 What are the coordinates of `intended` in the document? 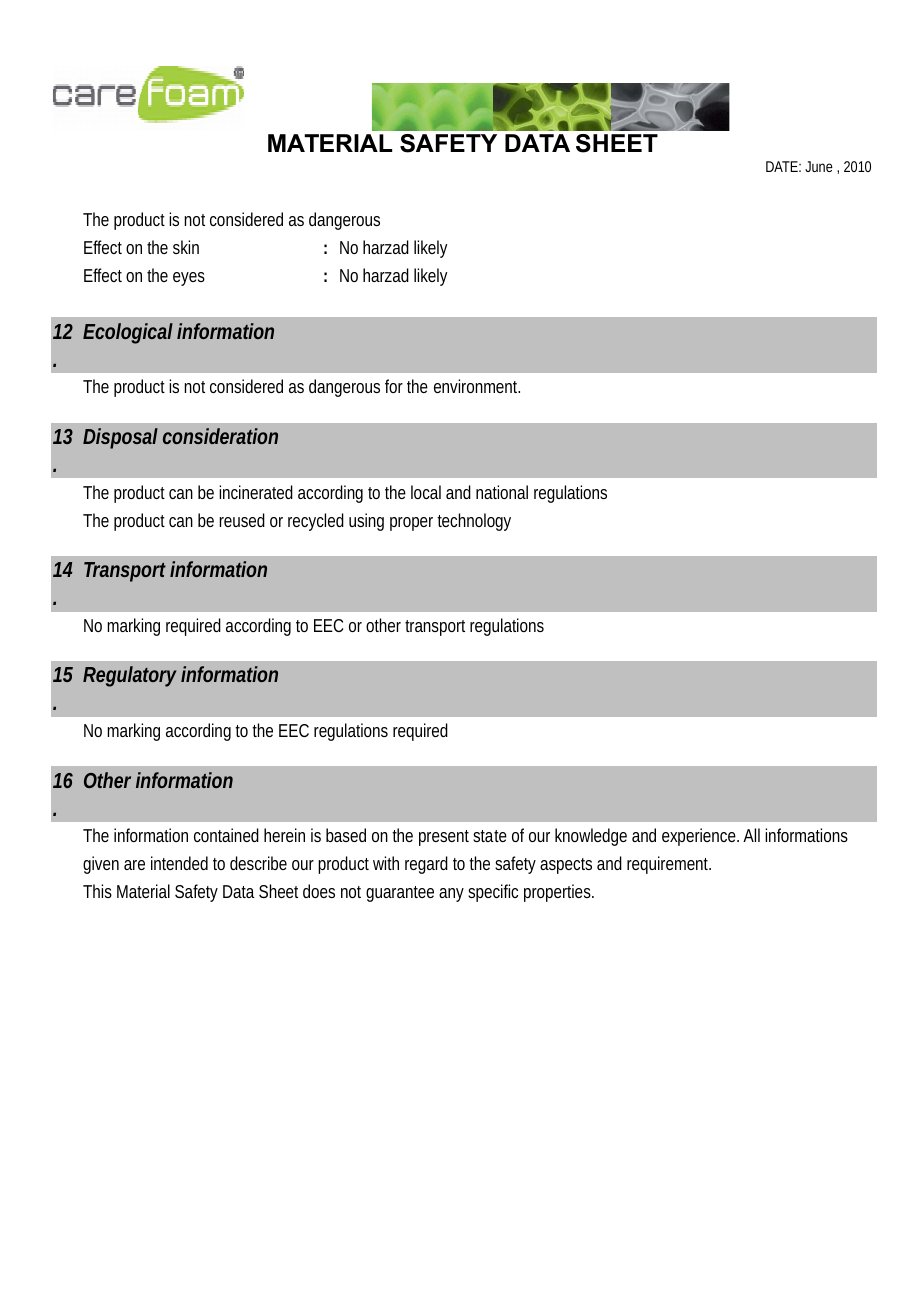 It's located at (179, 863).
